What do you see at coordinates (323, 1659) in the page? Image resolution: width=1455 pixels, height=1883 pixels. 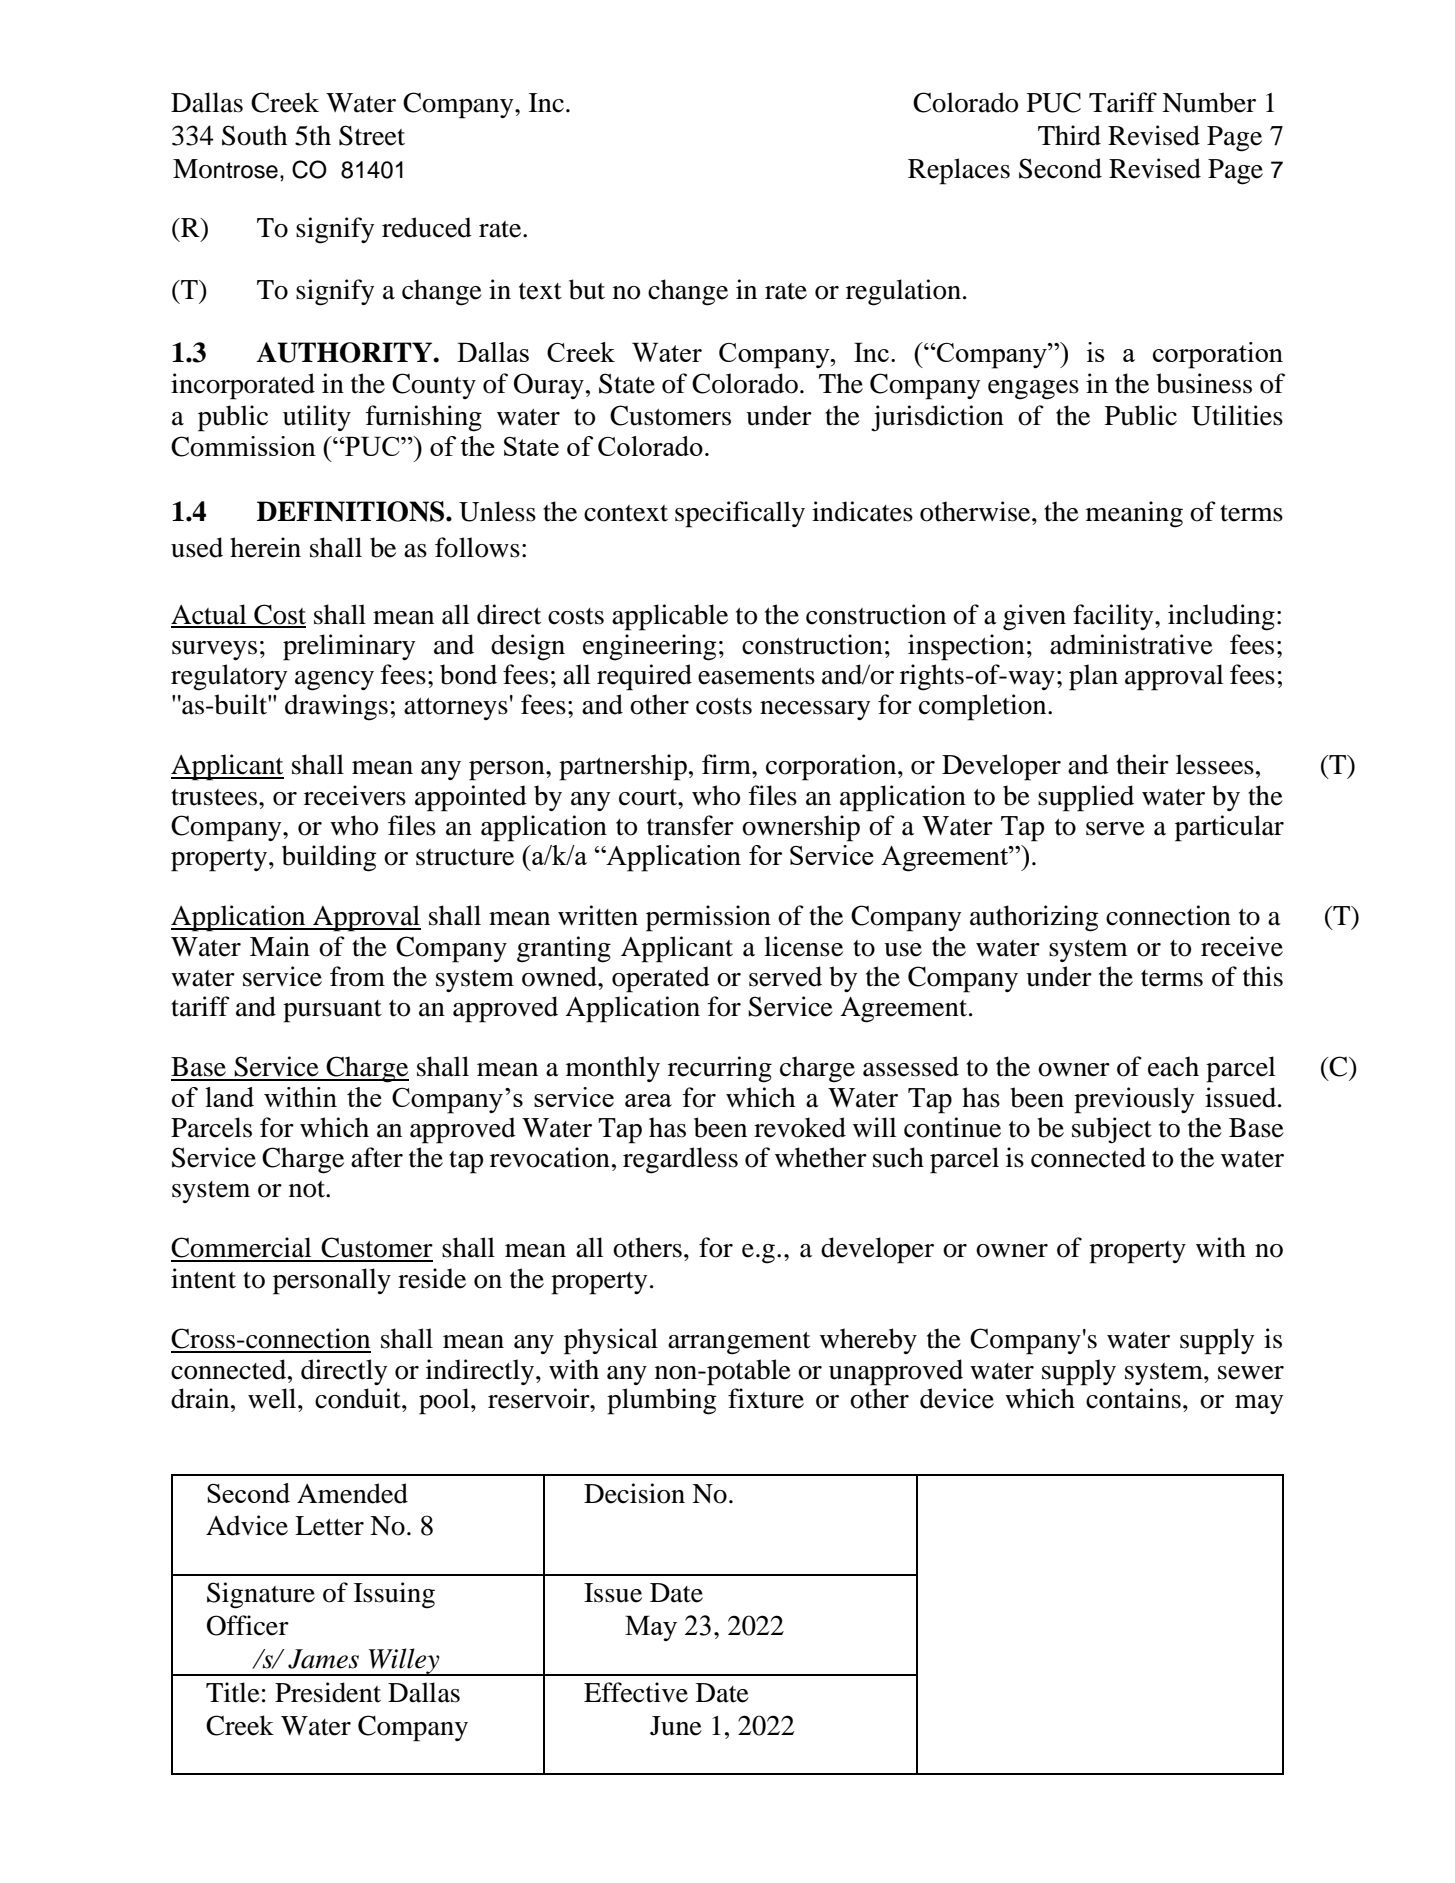 I see `James` at bounding box center [323, 1659].
